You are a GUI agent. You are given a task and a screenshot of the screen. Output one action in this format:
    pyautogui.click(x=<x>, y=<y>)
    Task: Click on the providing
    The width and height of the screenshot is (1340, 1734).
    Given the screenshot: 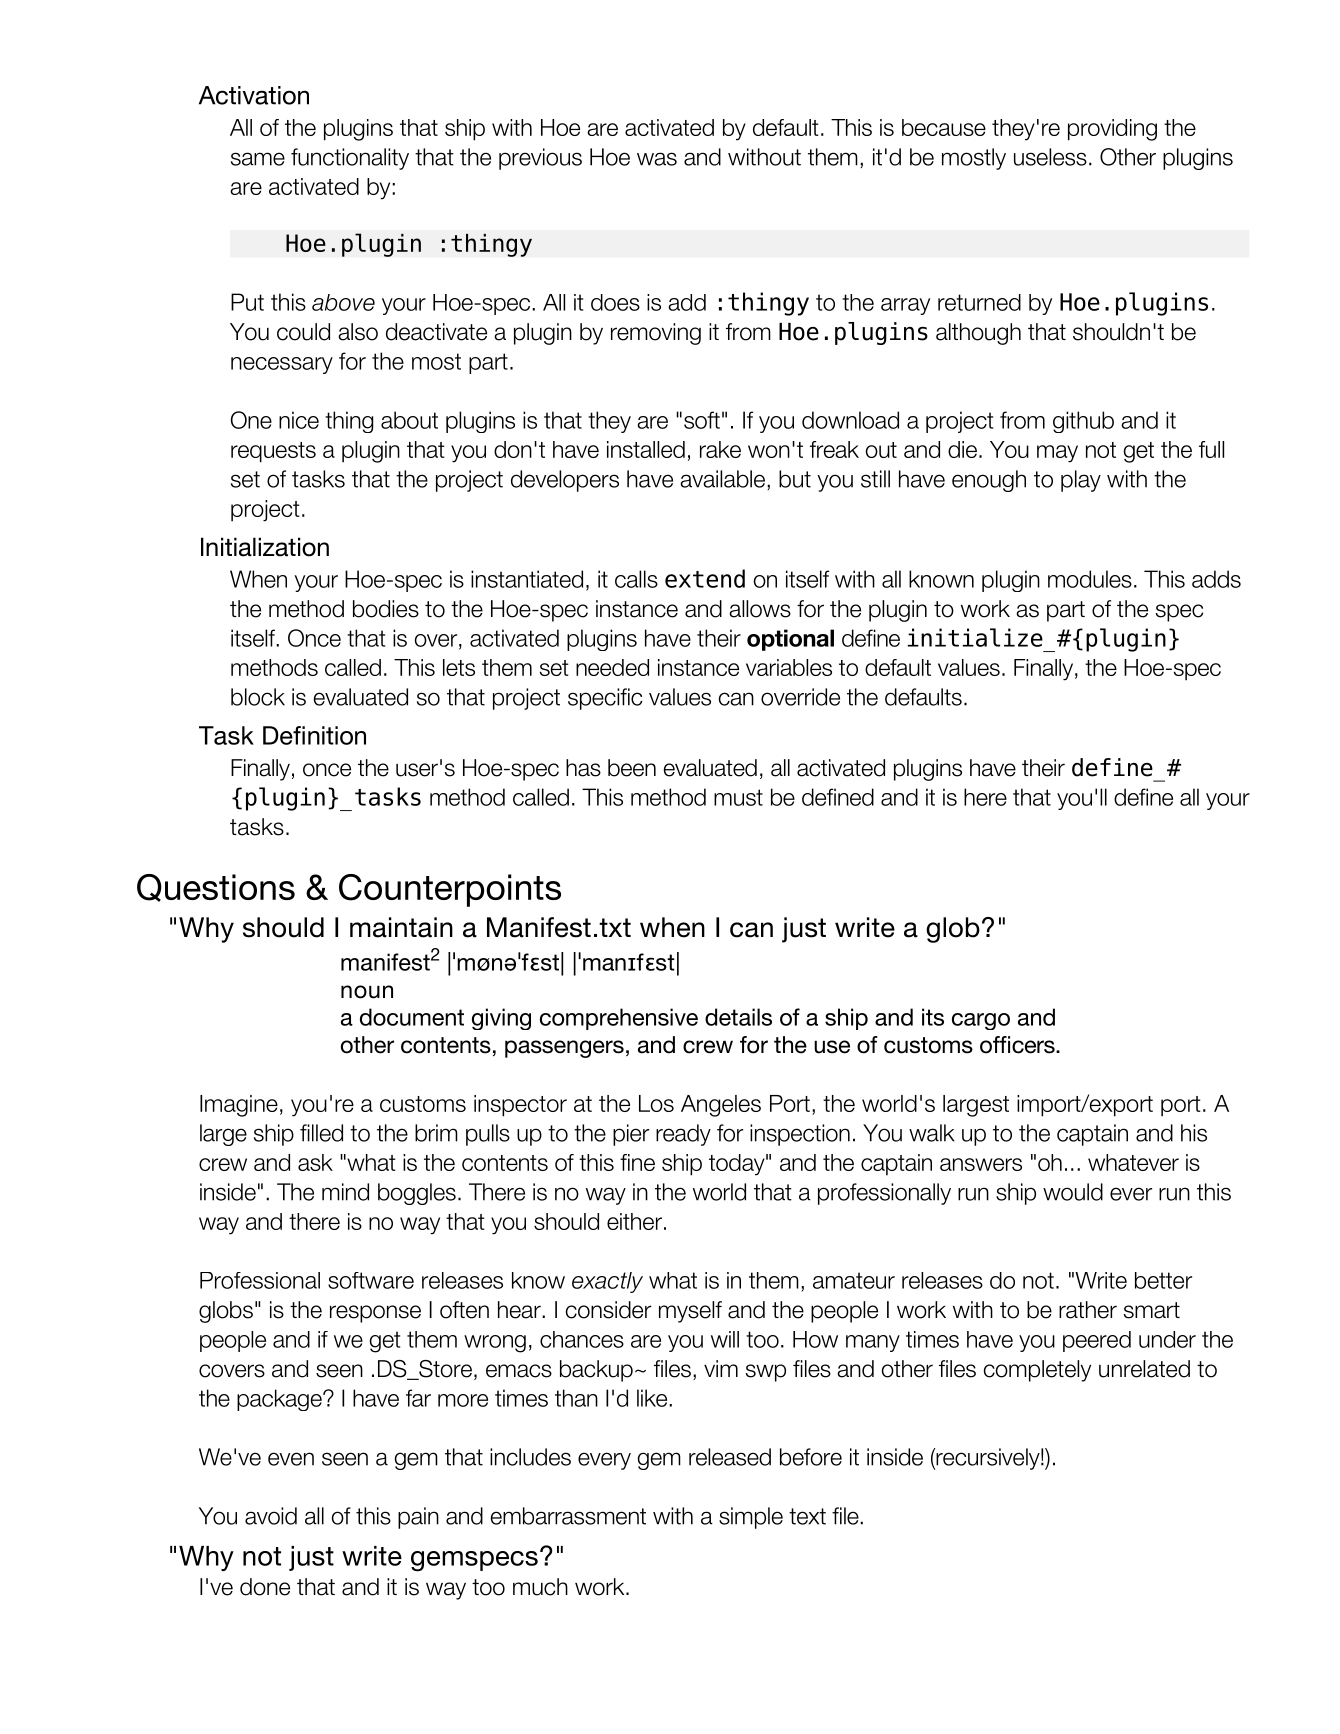 What is the action you would take?
    pyautogui.click(x=1112, y=130)
